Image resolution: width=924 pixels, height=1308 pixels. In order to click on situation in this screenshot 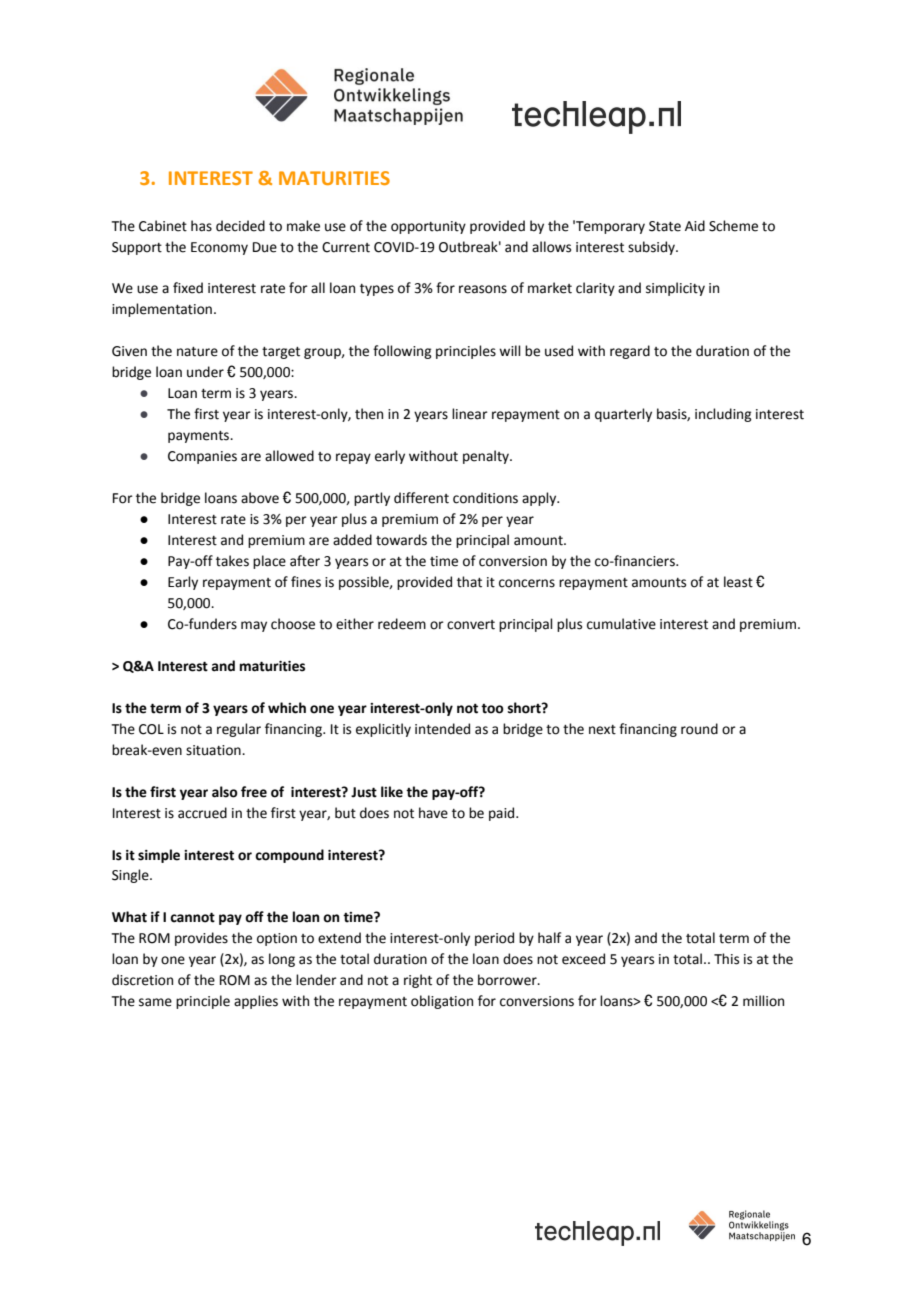, I will do `click(214, 750)`.
